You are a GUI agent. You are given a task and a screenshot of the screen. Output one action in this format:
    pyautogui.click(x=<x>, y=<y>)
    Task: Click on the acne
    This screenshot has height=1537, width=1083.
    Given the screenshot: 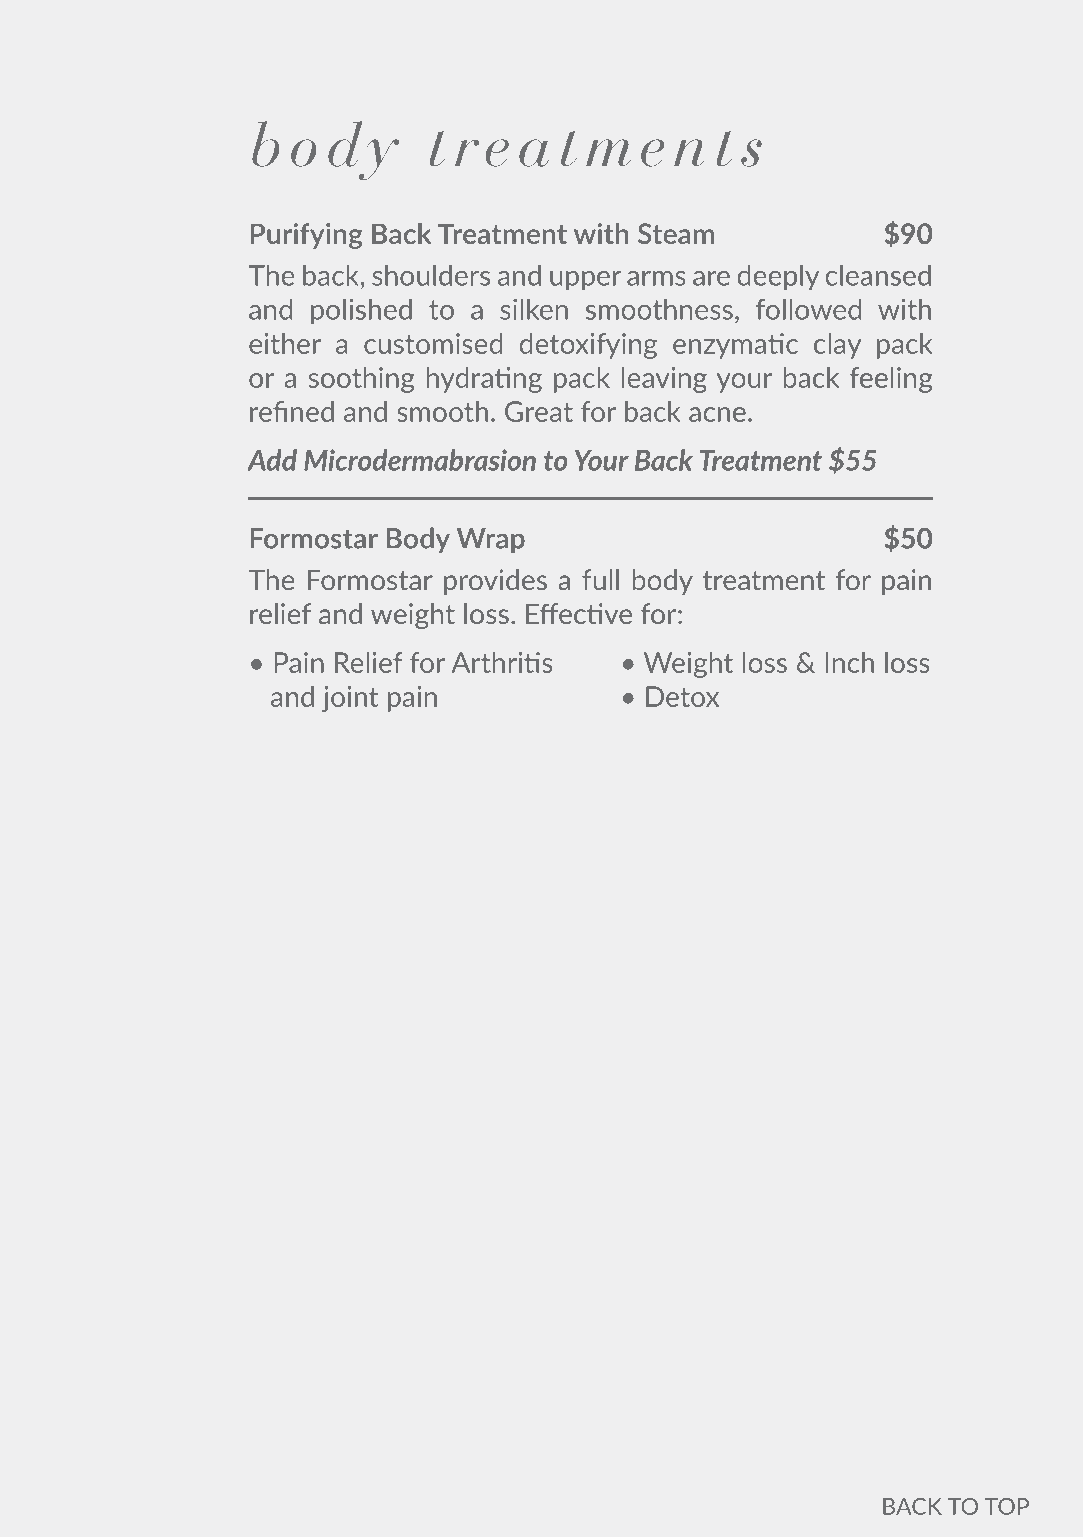 What is the action you would take?
    pyautogui.click(x=717, y=414)
